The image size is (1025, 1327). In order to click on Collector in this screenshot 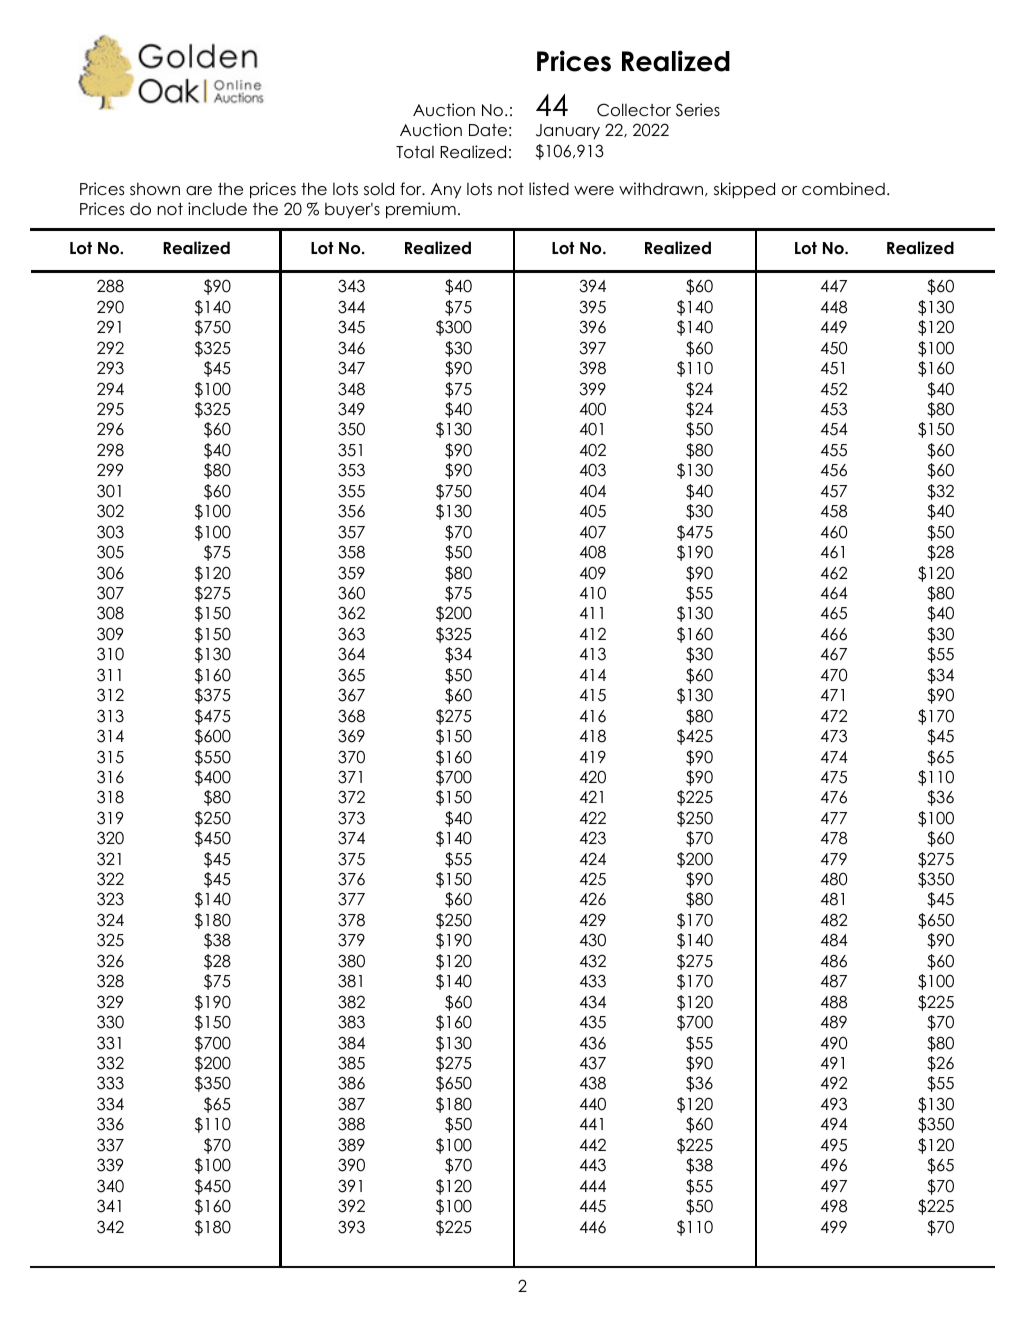, I will do `click(634, 110)`.
